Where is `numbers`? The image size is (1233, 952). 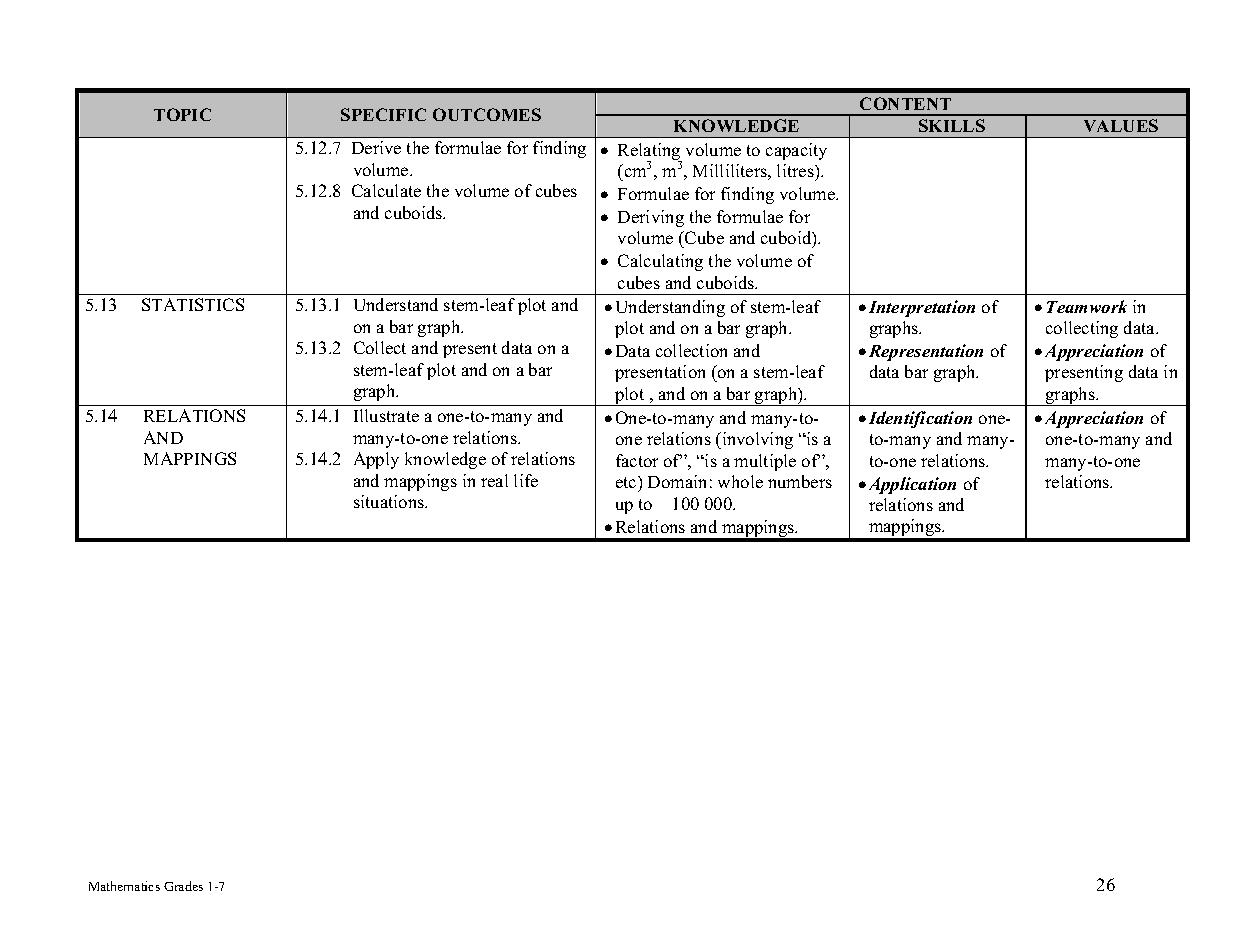 numbers is located at coordinates (800, 481).
